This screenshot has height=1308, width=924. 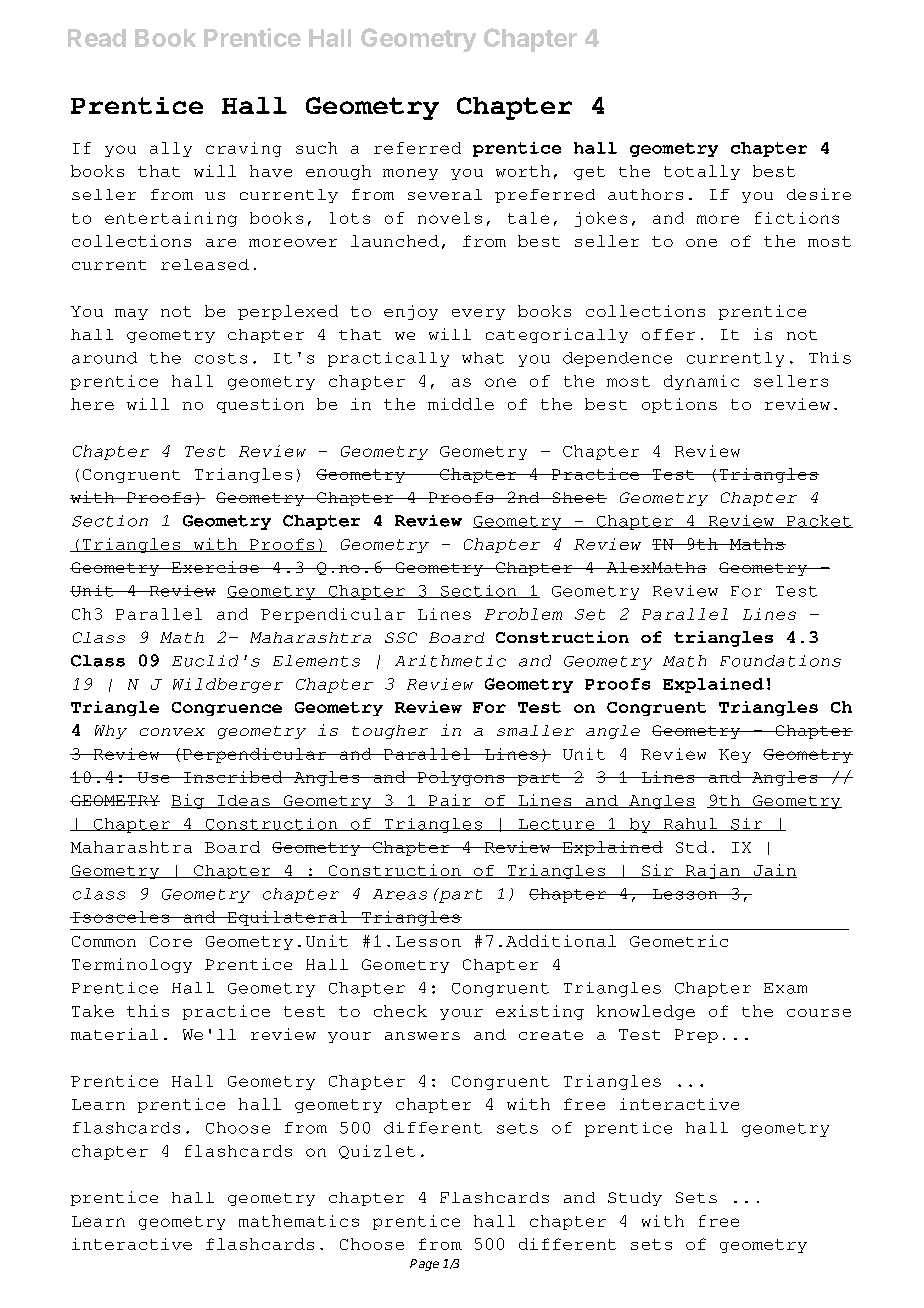 What do you see at coordinates (712, 871) in the screenshot?
I see `Rajan` at bounding box center [712, 871].
